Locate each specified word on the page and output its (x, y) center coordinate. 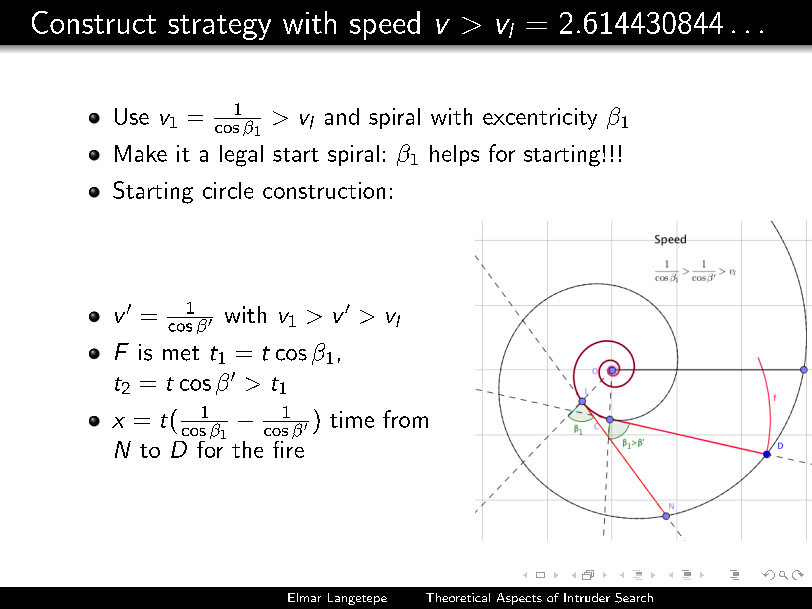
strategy (219, 27)
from (405, 419)
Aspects (519, 599)
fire (288, 448)
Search (634, 598)
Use (132, 116)
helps (454, 155)
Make (141, 153)
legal (241, 156)
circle (228, 190)
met (181, 353)
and (342, 116)
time (352, 419)
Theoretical (458, 597)
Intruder (587, 597)
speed (385, 25)
